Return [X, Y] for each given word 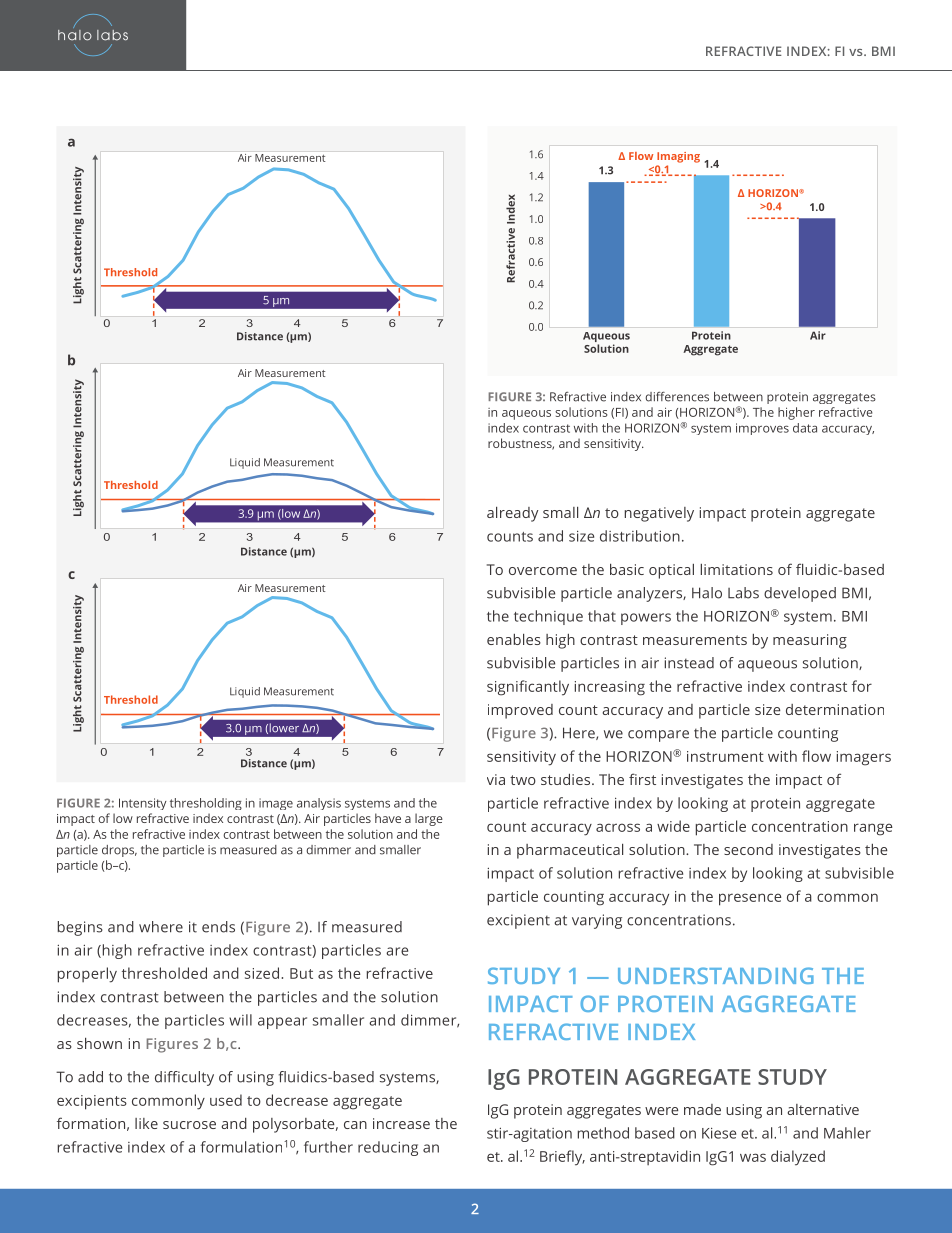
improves [762, 429]
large [429, 819]
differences [677, 397]
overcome [543, 571]
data [805, 428]
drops [119, 851]
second [748, 849]
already [512, 514]
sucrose [189, 1125]
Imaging [678, 157]
